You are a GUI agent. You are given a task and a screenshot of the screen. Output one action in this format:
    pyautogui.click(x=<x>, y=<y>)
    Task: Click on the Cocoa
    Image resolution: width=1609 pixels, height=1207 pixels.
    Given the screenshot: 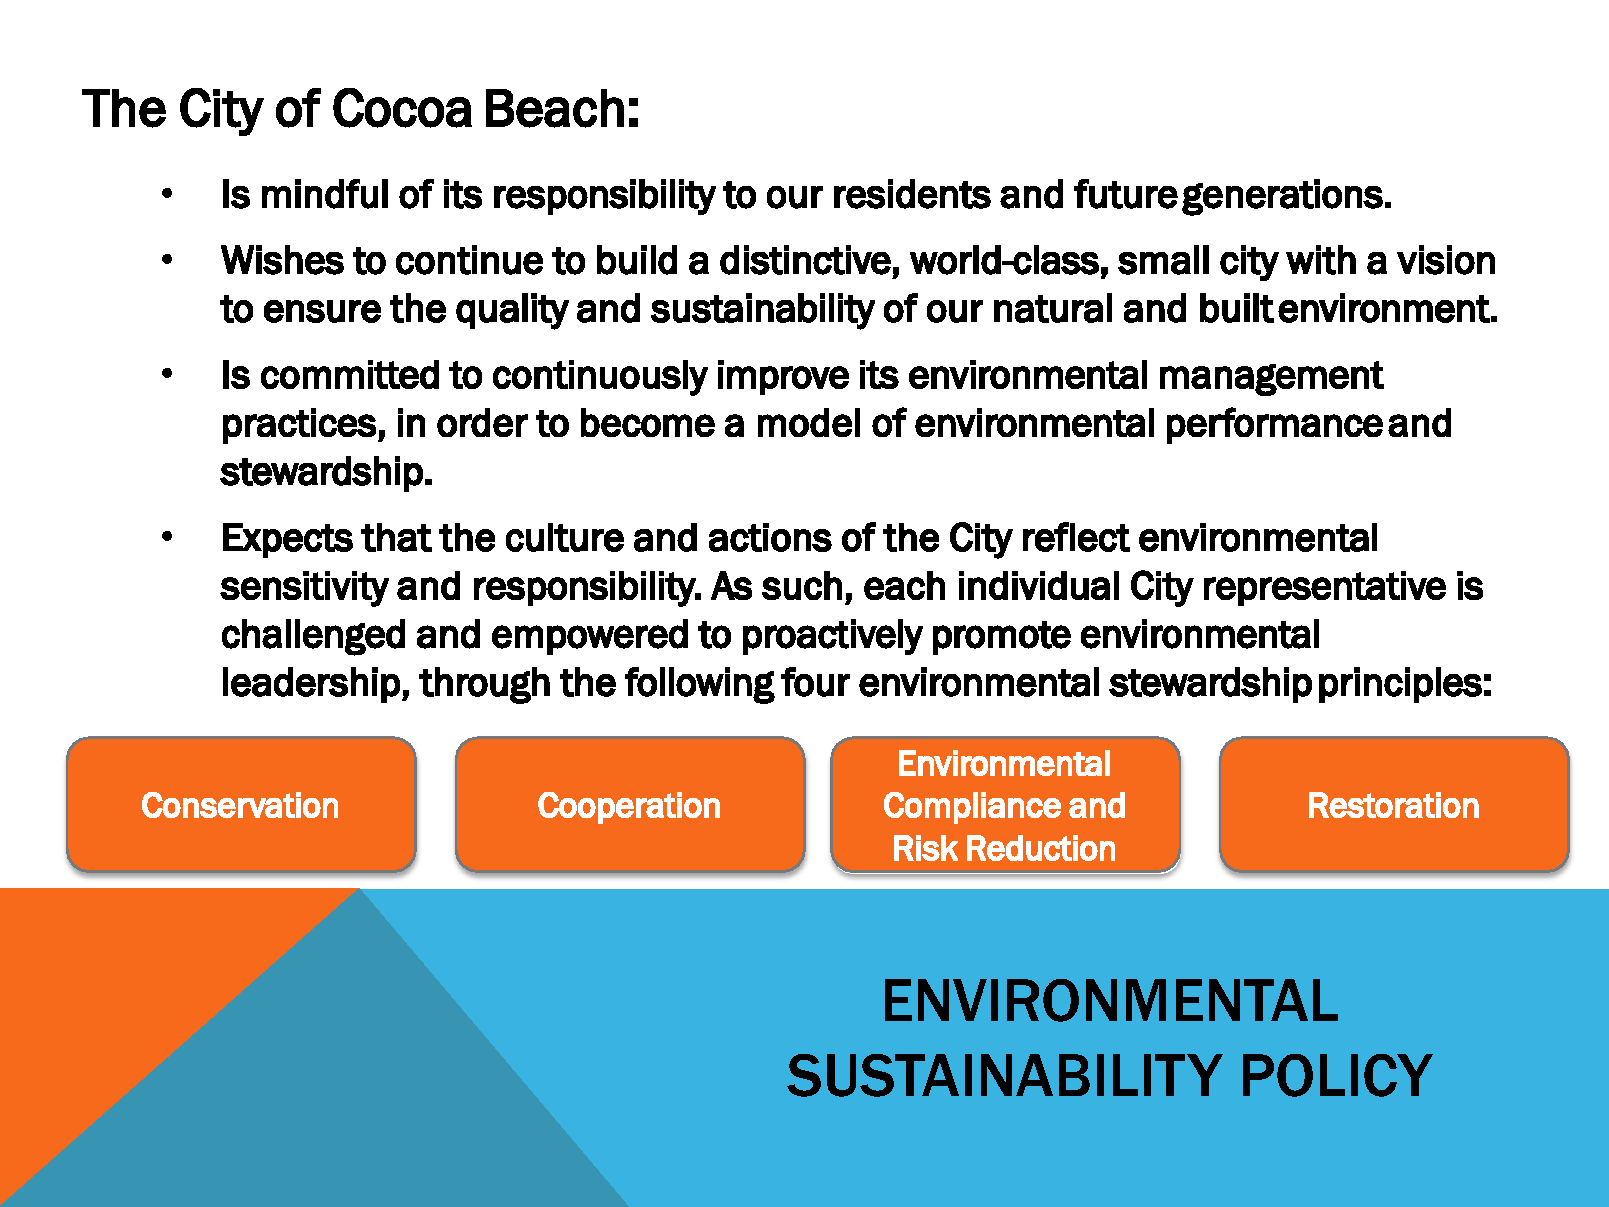 What is the action you would take?
    pyautogui.click(x=402, y=108)
